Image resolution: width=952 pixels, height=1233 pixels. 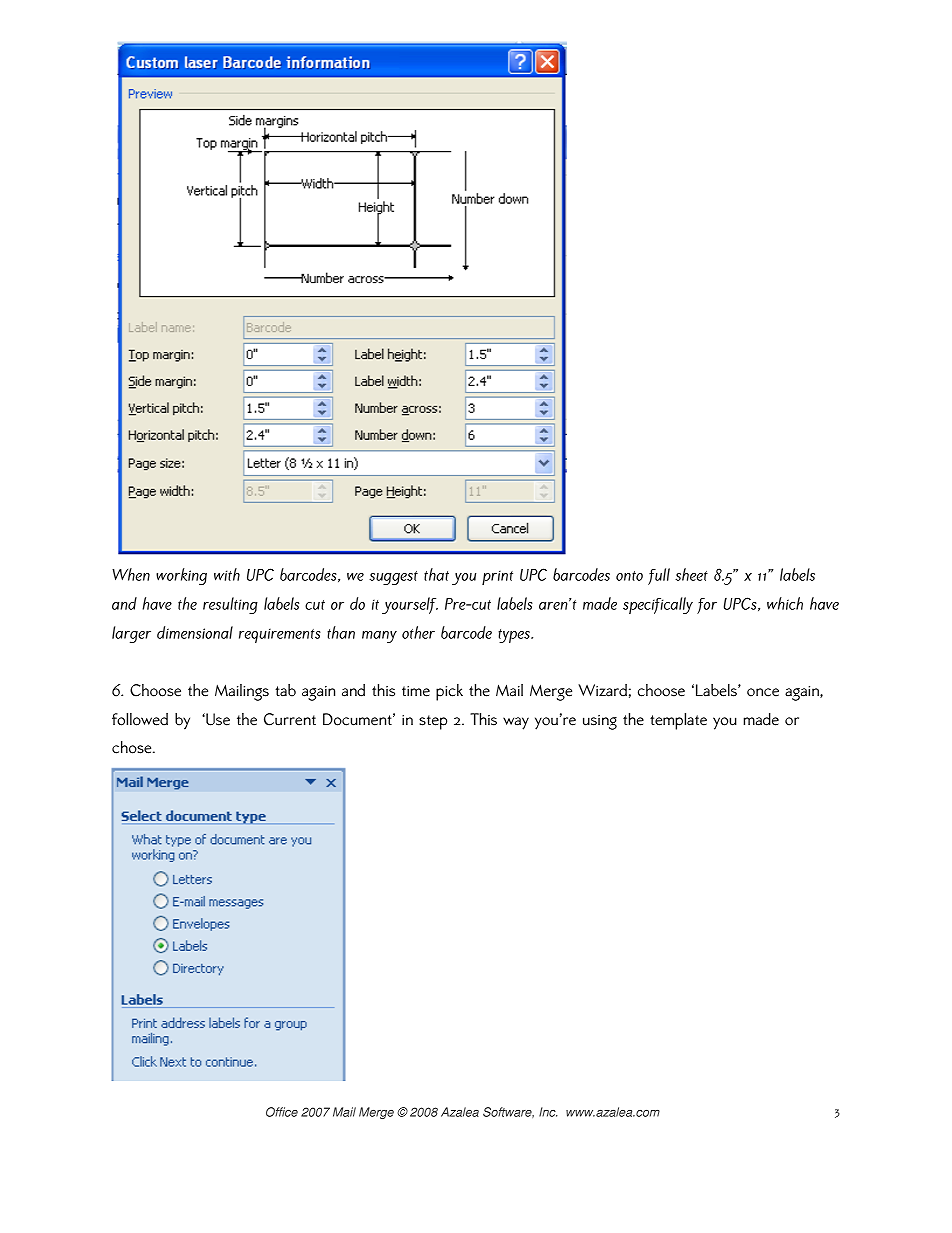 I want to click on resulting, so click(x=230, y=605).
